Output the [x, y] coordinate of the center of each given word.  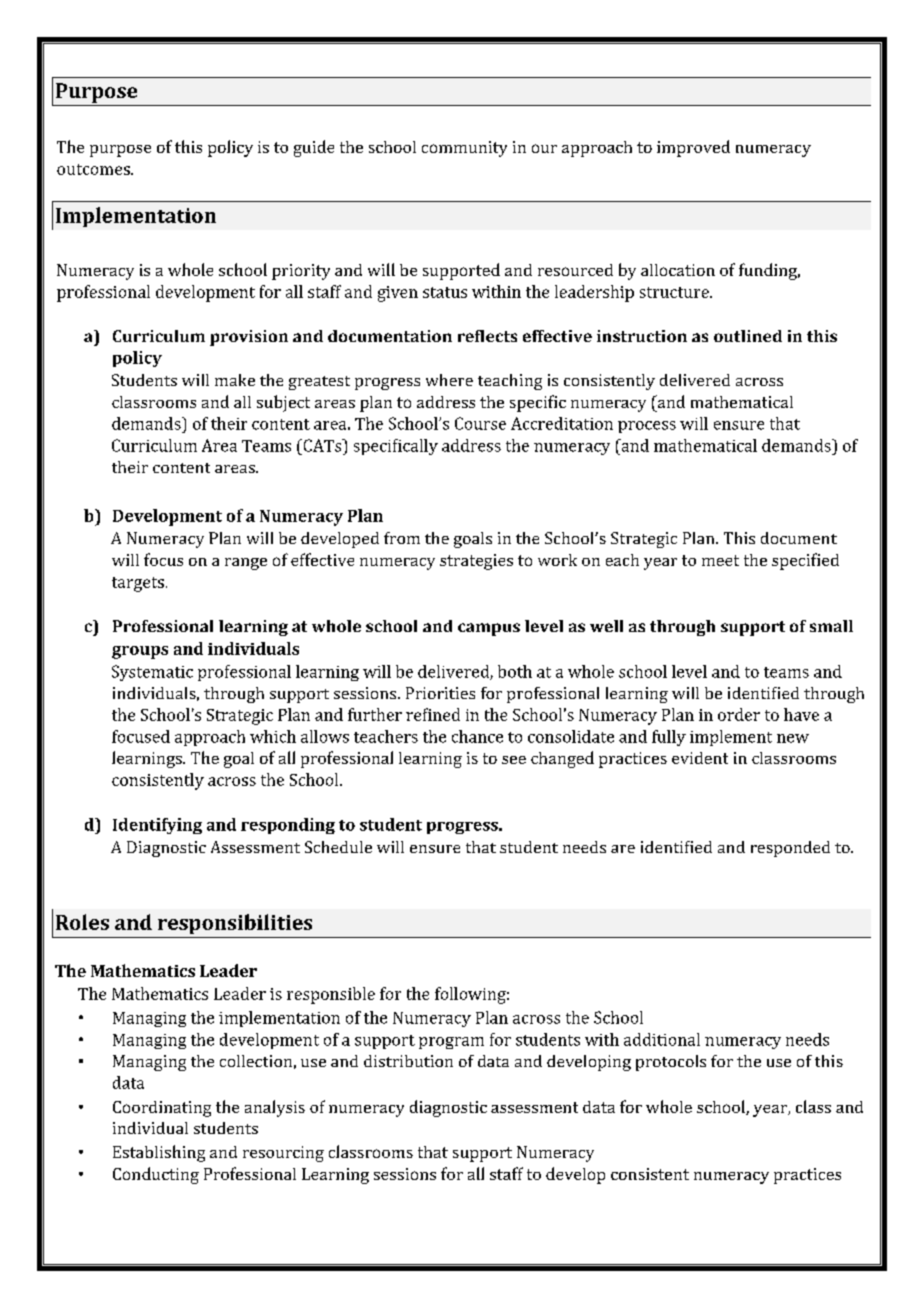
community [464, 149]
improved [693, 148]
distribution [408, 1061]
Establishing [159, 1153]
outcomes [94, 169]
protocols [671, 1063]
